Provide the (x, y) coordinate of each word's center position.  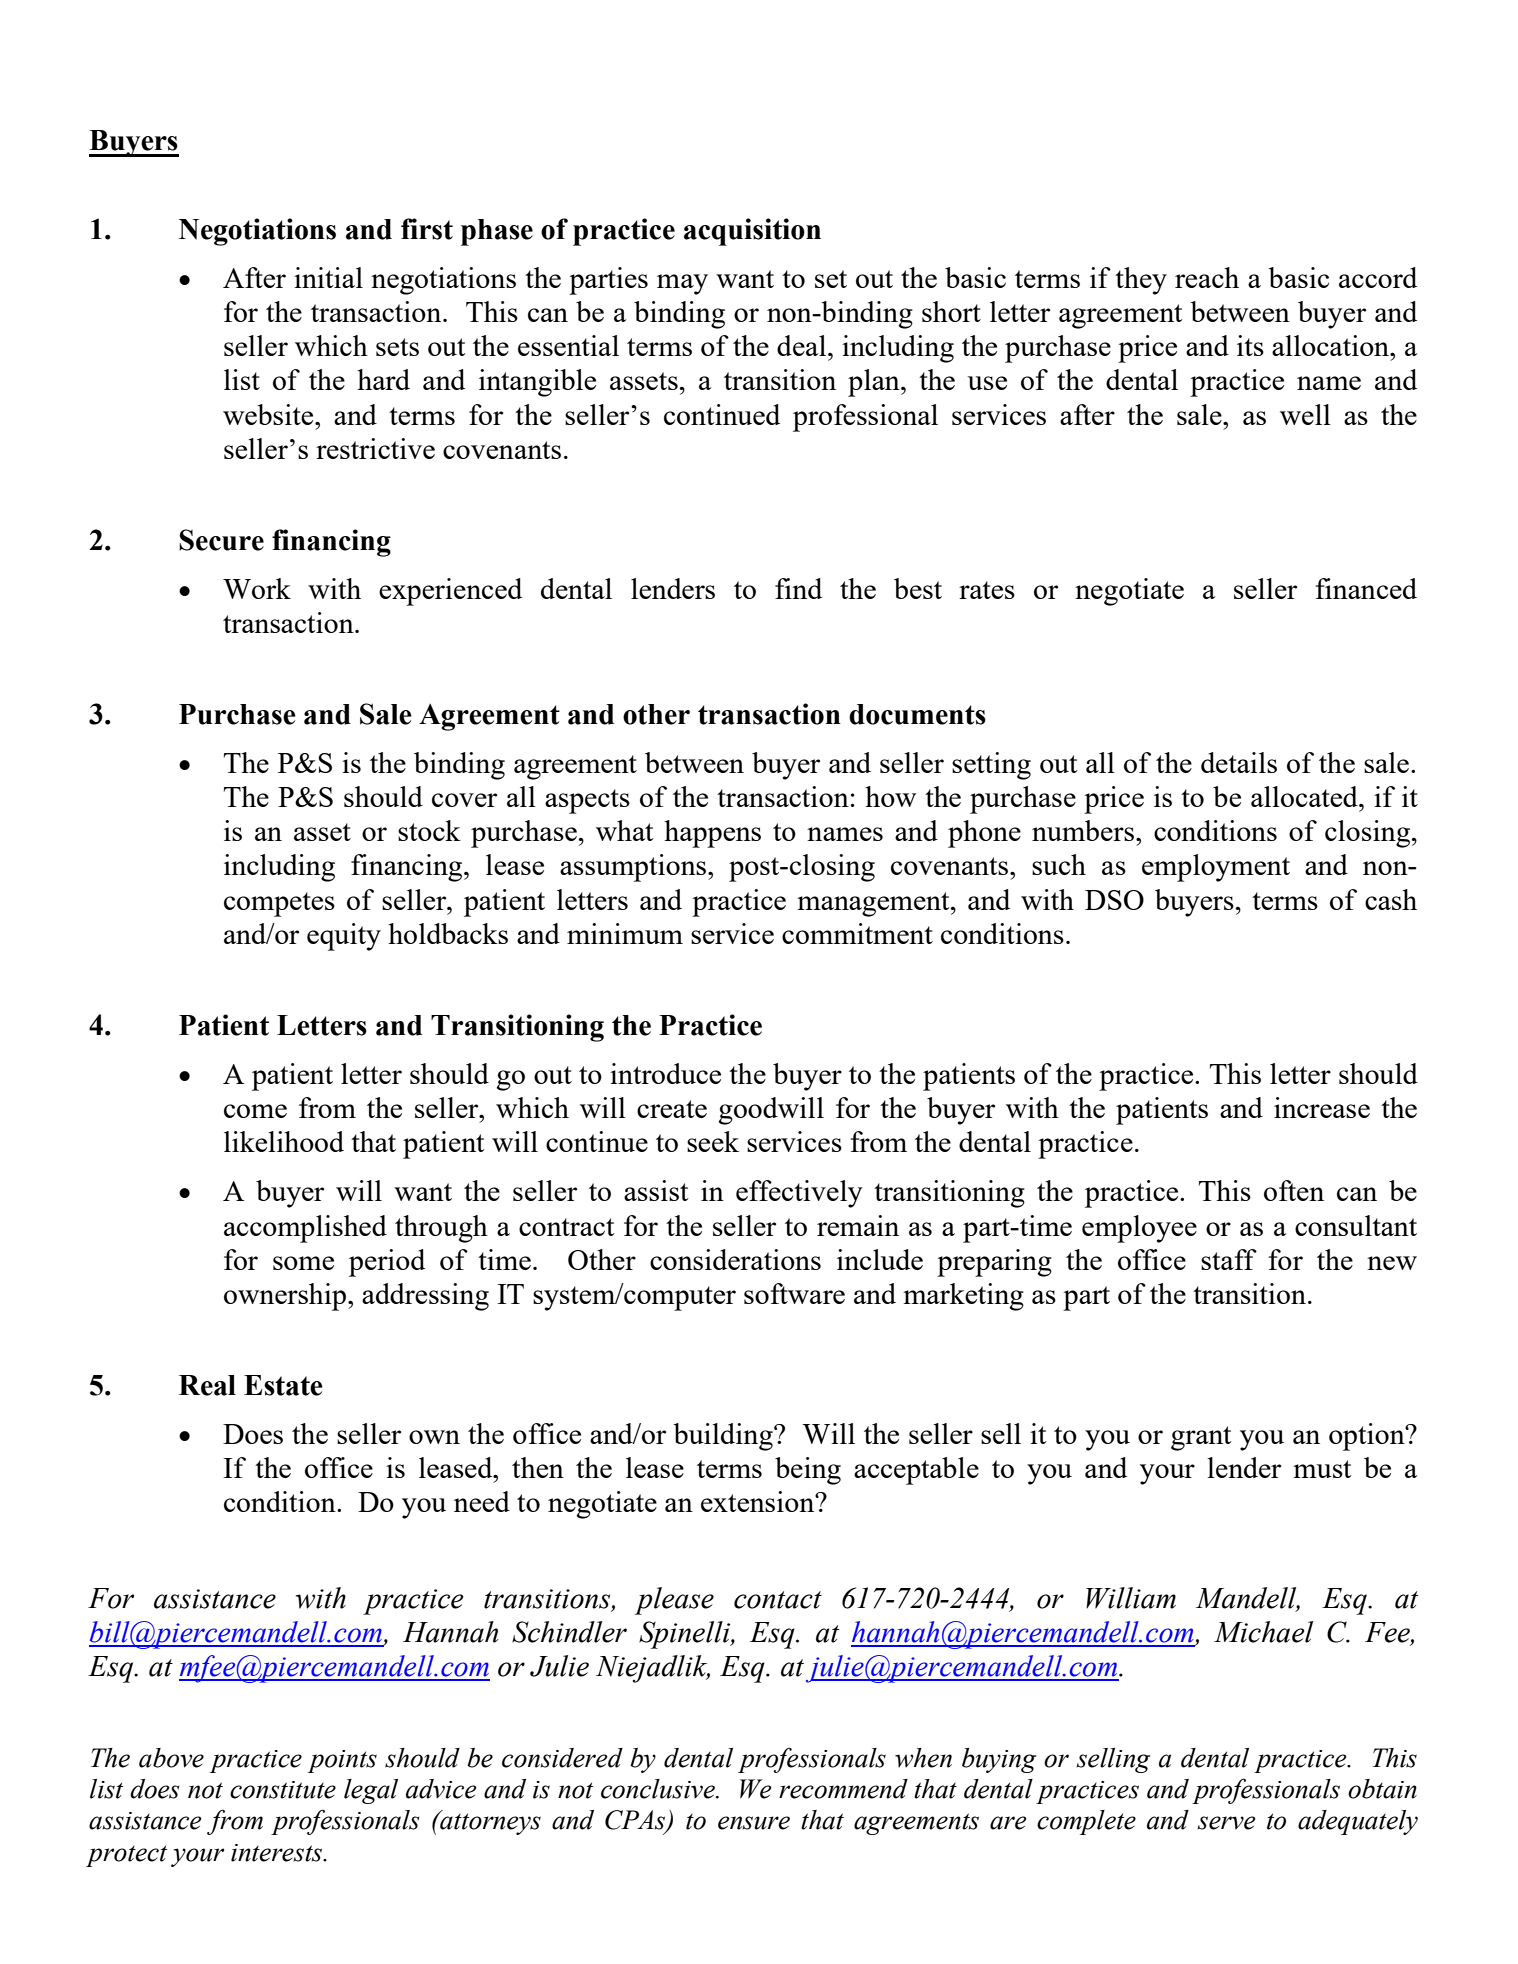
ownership (286, 1297)
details (1239, 762)
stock (429, 830)
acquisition (752, 232)
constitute (283, 1790)
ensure (754, 1823)
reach (1207, 277)
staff (1229, 1259)
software (794, 1293)
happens (712, 834)
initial (328, 277)
